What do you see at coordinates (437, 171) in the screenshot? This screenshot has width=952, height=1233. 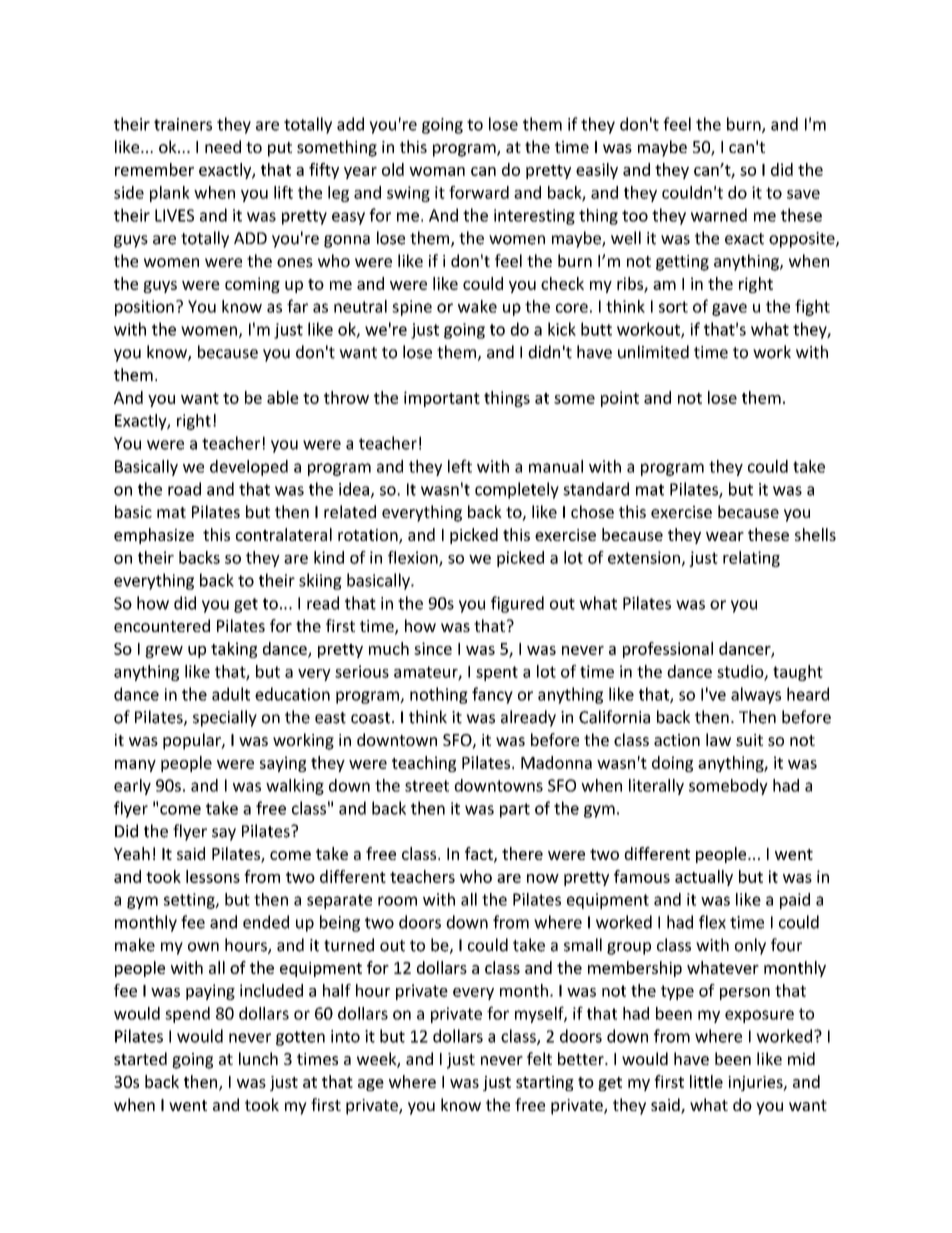 I see `woman` at bounding box center [437, 171].
